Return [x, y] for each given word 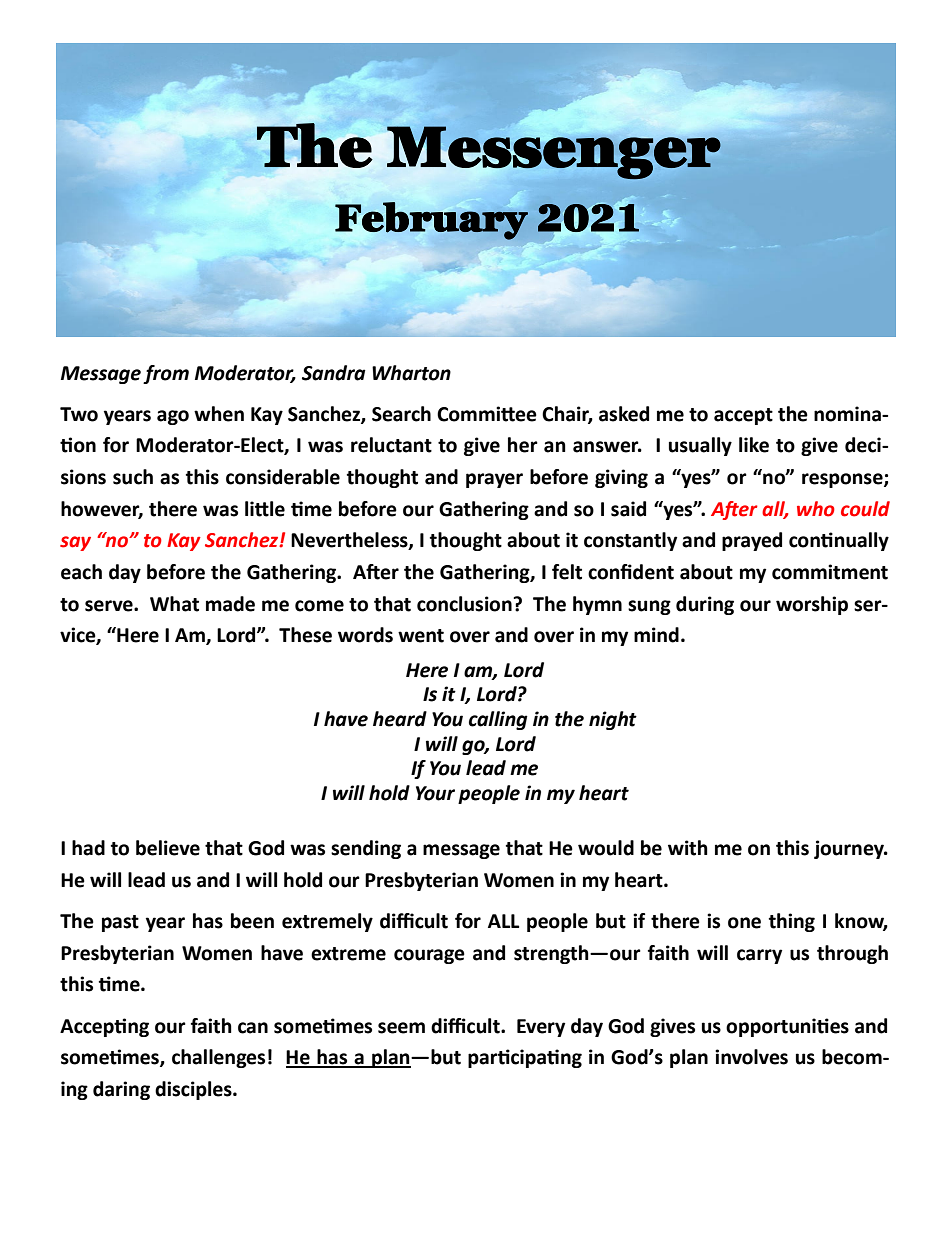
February [431, 221]
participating [525, 1058]
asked [624, 414]
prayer [494, 480]
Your [435, 793]
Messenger [554, 153]
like [754, 445]
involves [751, 1057]
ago [173, 417]
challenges [218, 1058]
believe [168, 848]
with [688, 848]
